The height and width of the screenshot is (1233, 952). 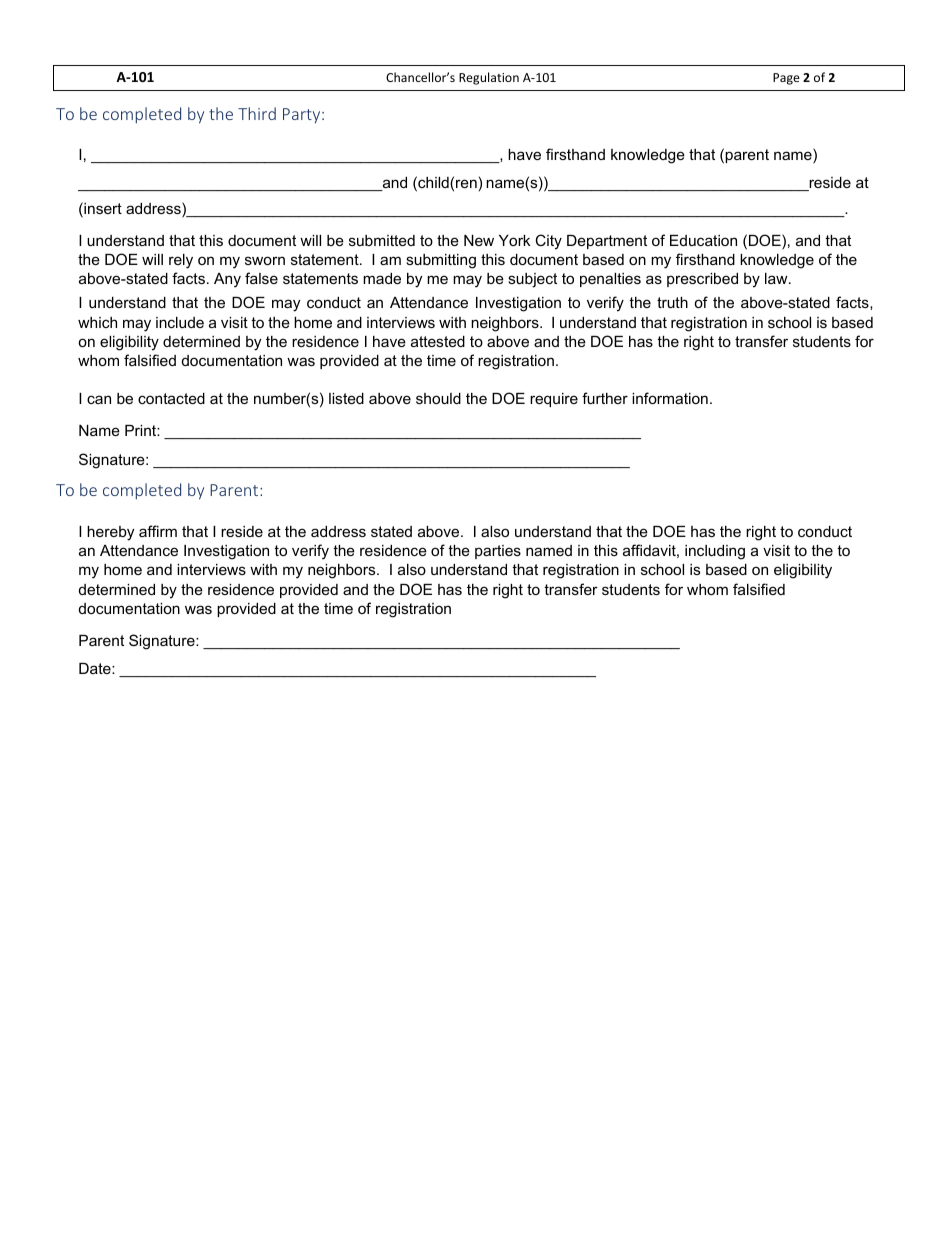 What do you see at coordinates (670, 398) in the screenshot?
I see `information` at bounding box center [670, 398].
